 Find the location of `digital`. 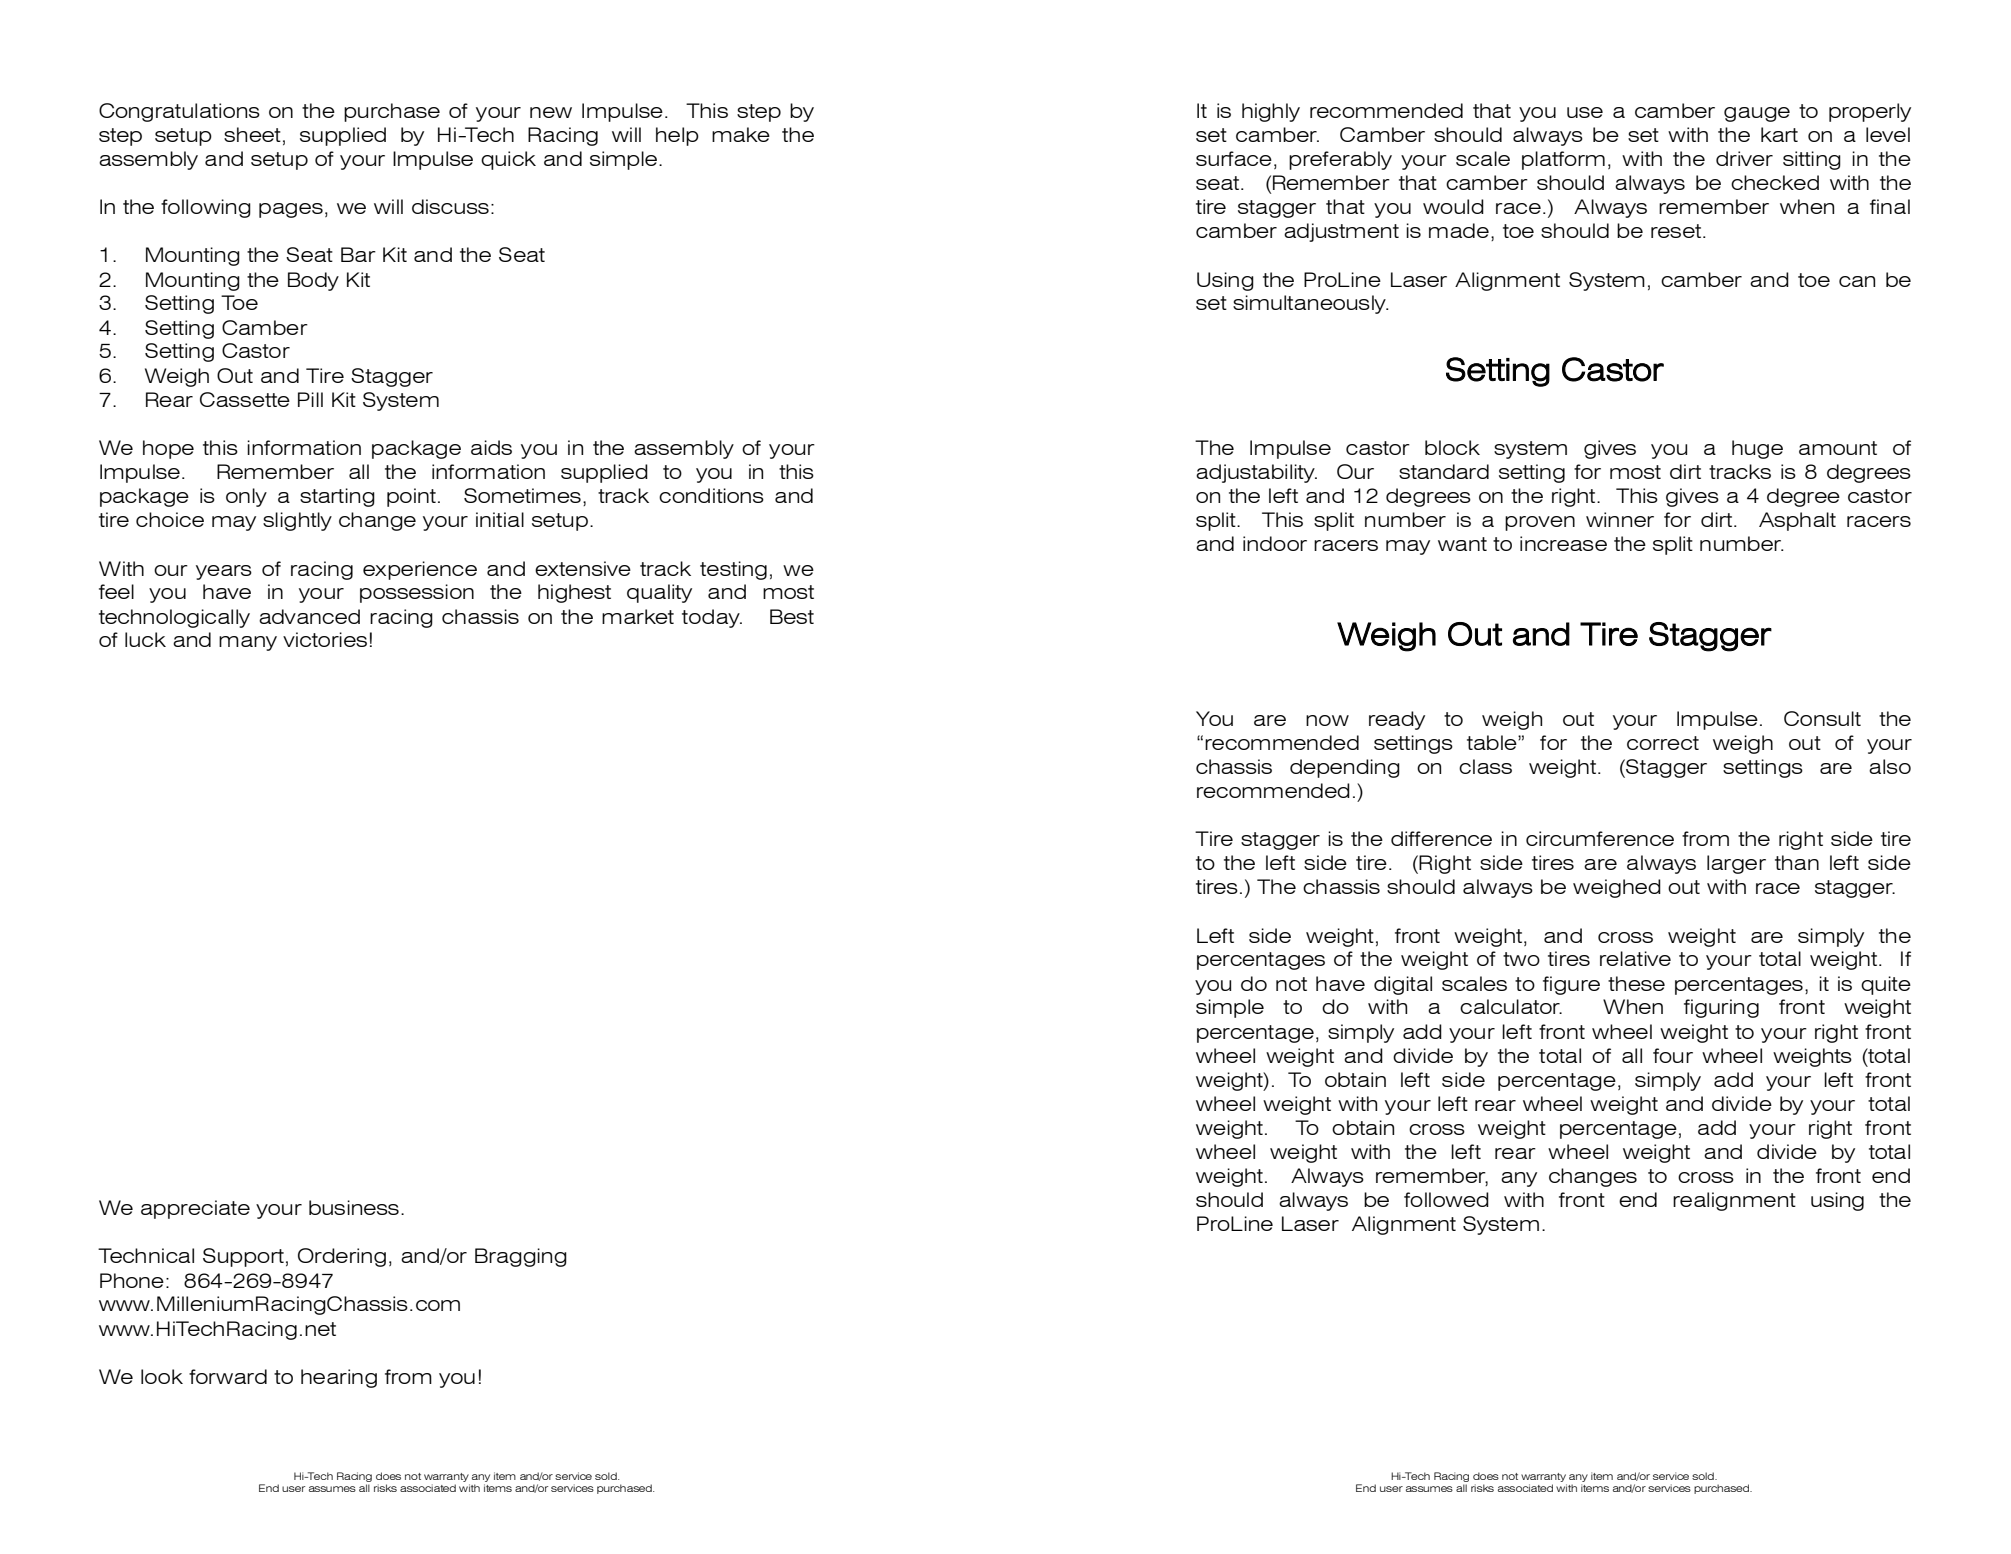

digital is located at coordinates (1403, 985).
